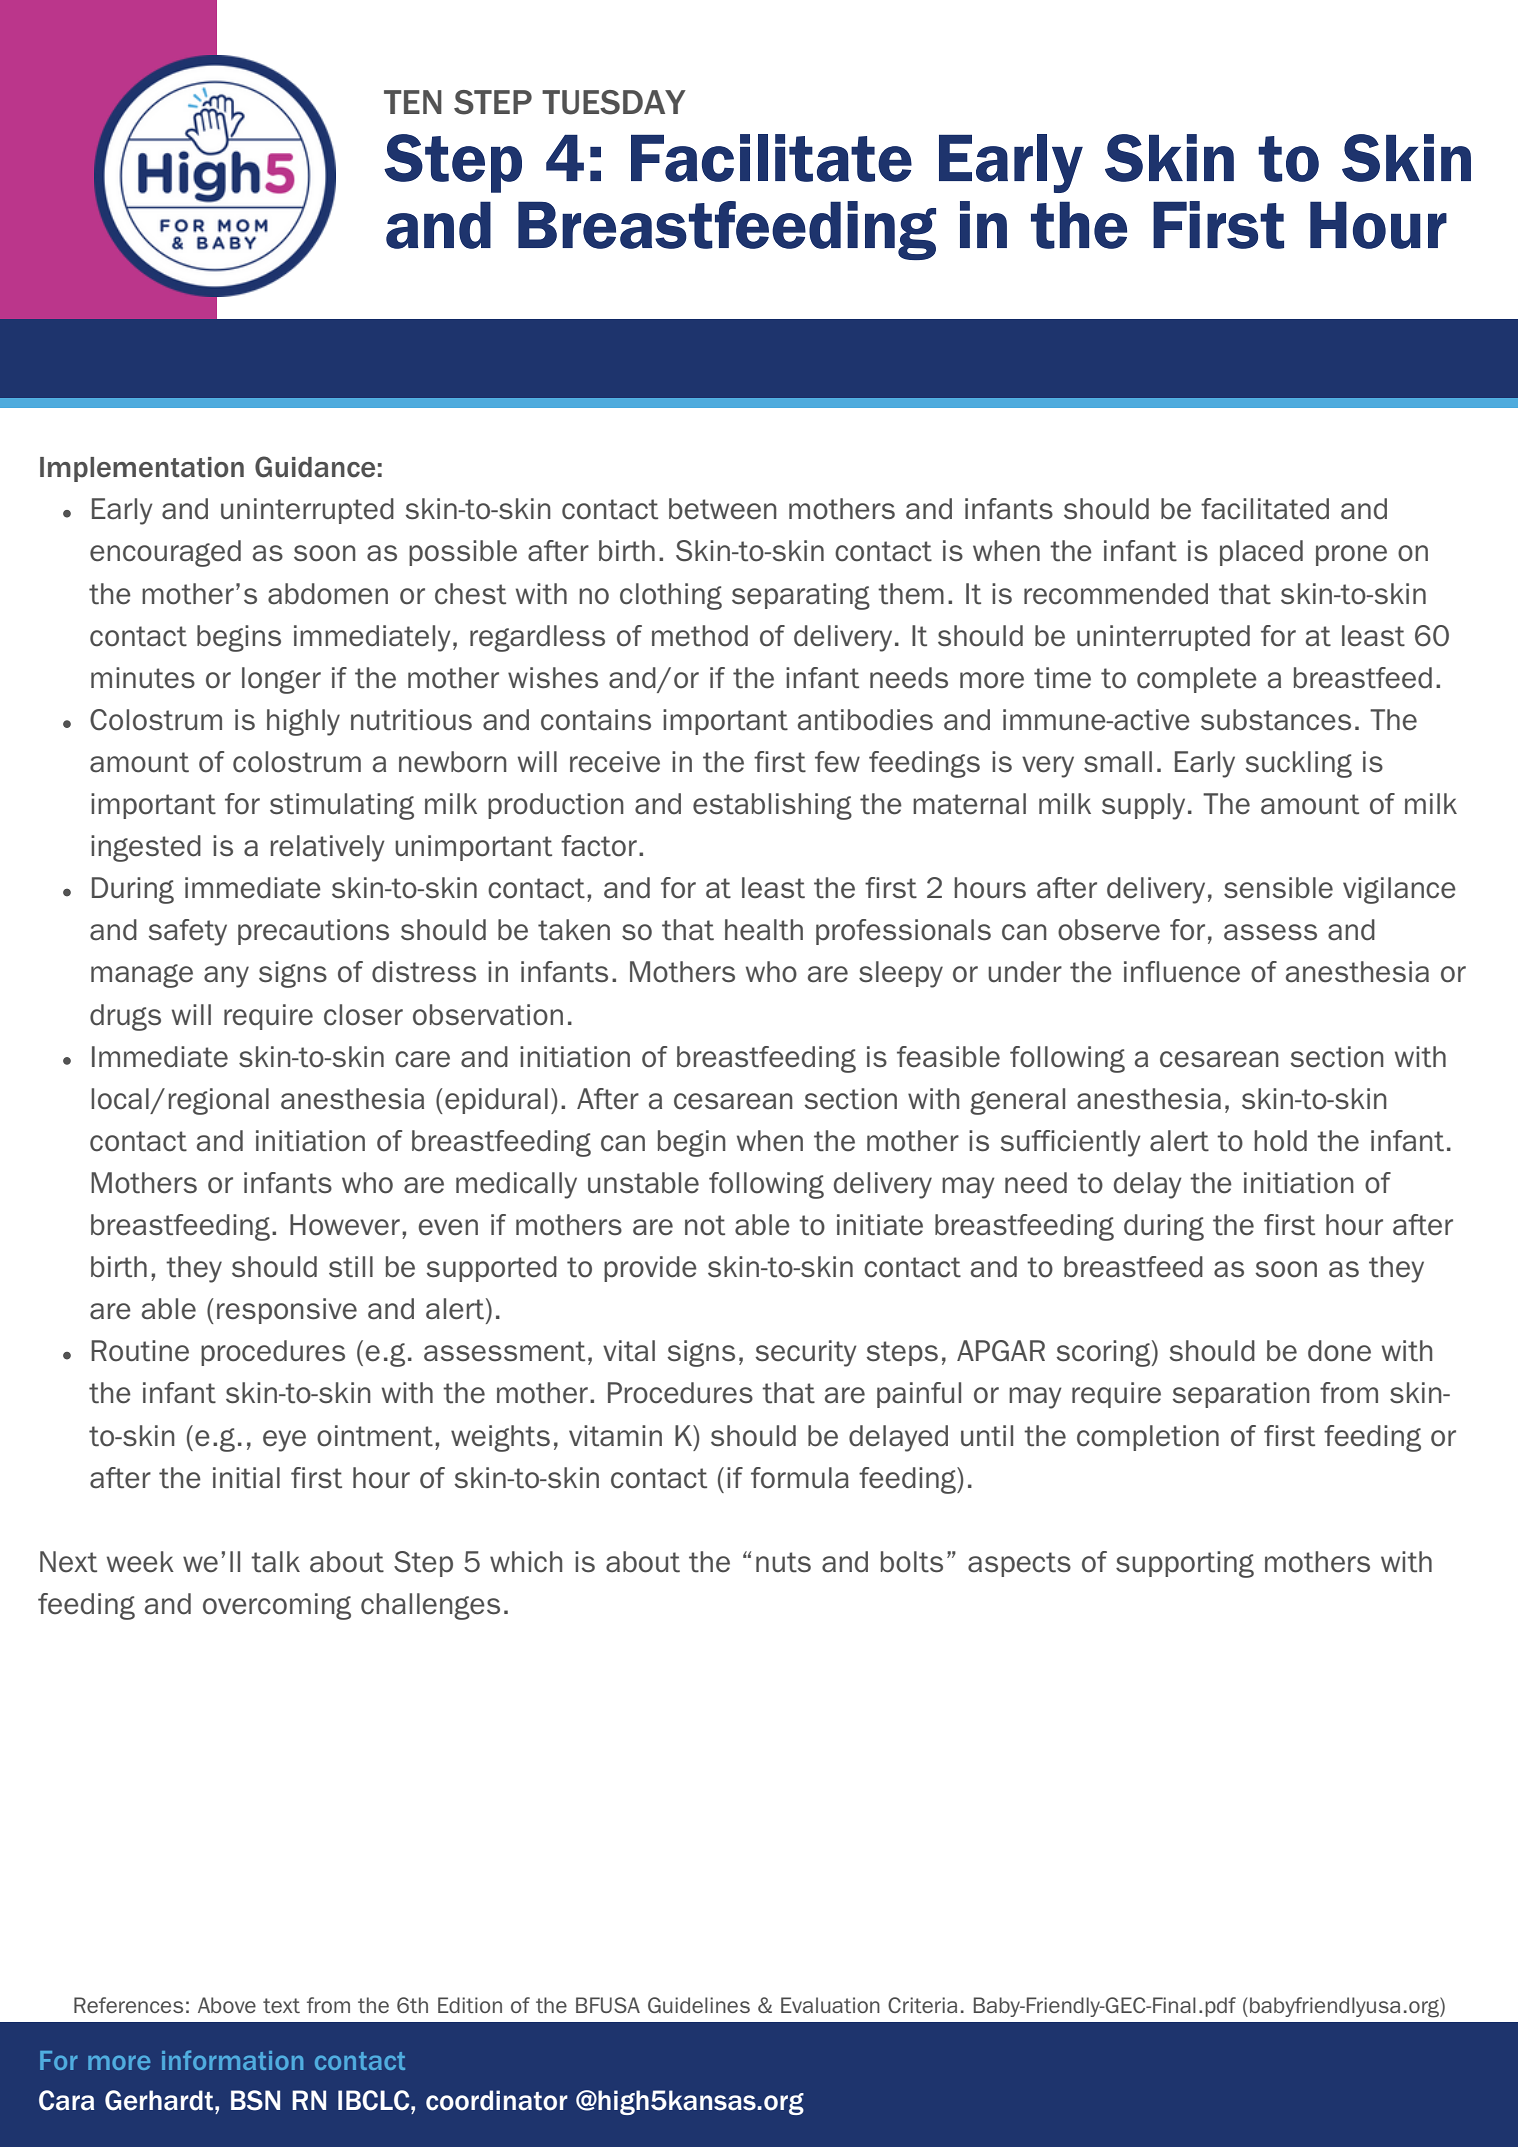 The width and height of the page is (1518, 2147). What do you see at coordinates (232, 2060) in the page?
I see `information` at bounding box center [232, 2060].
